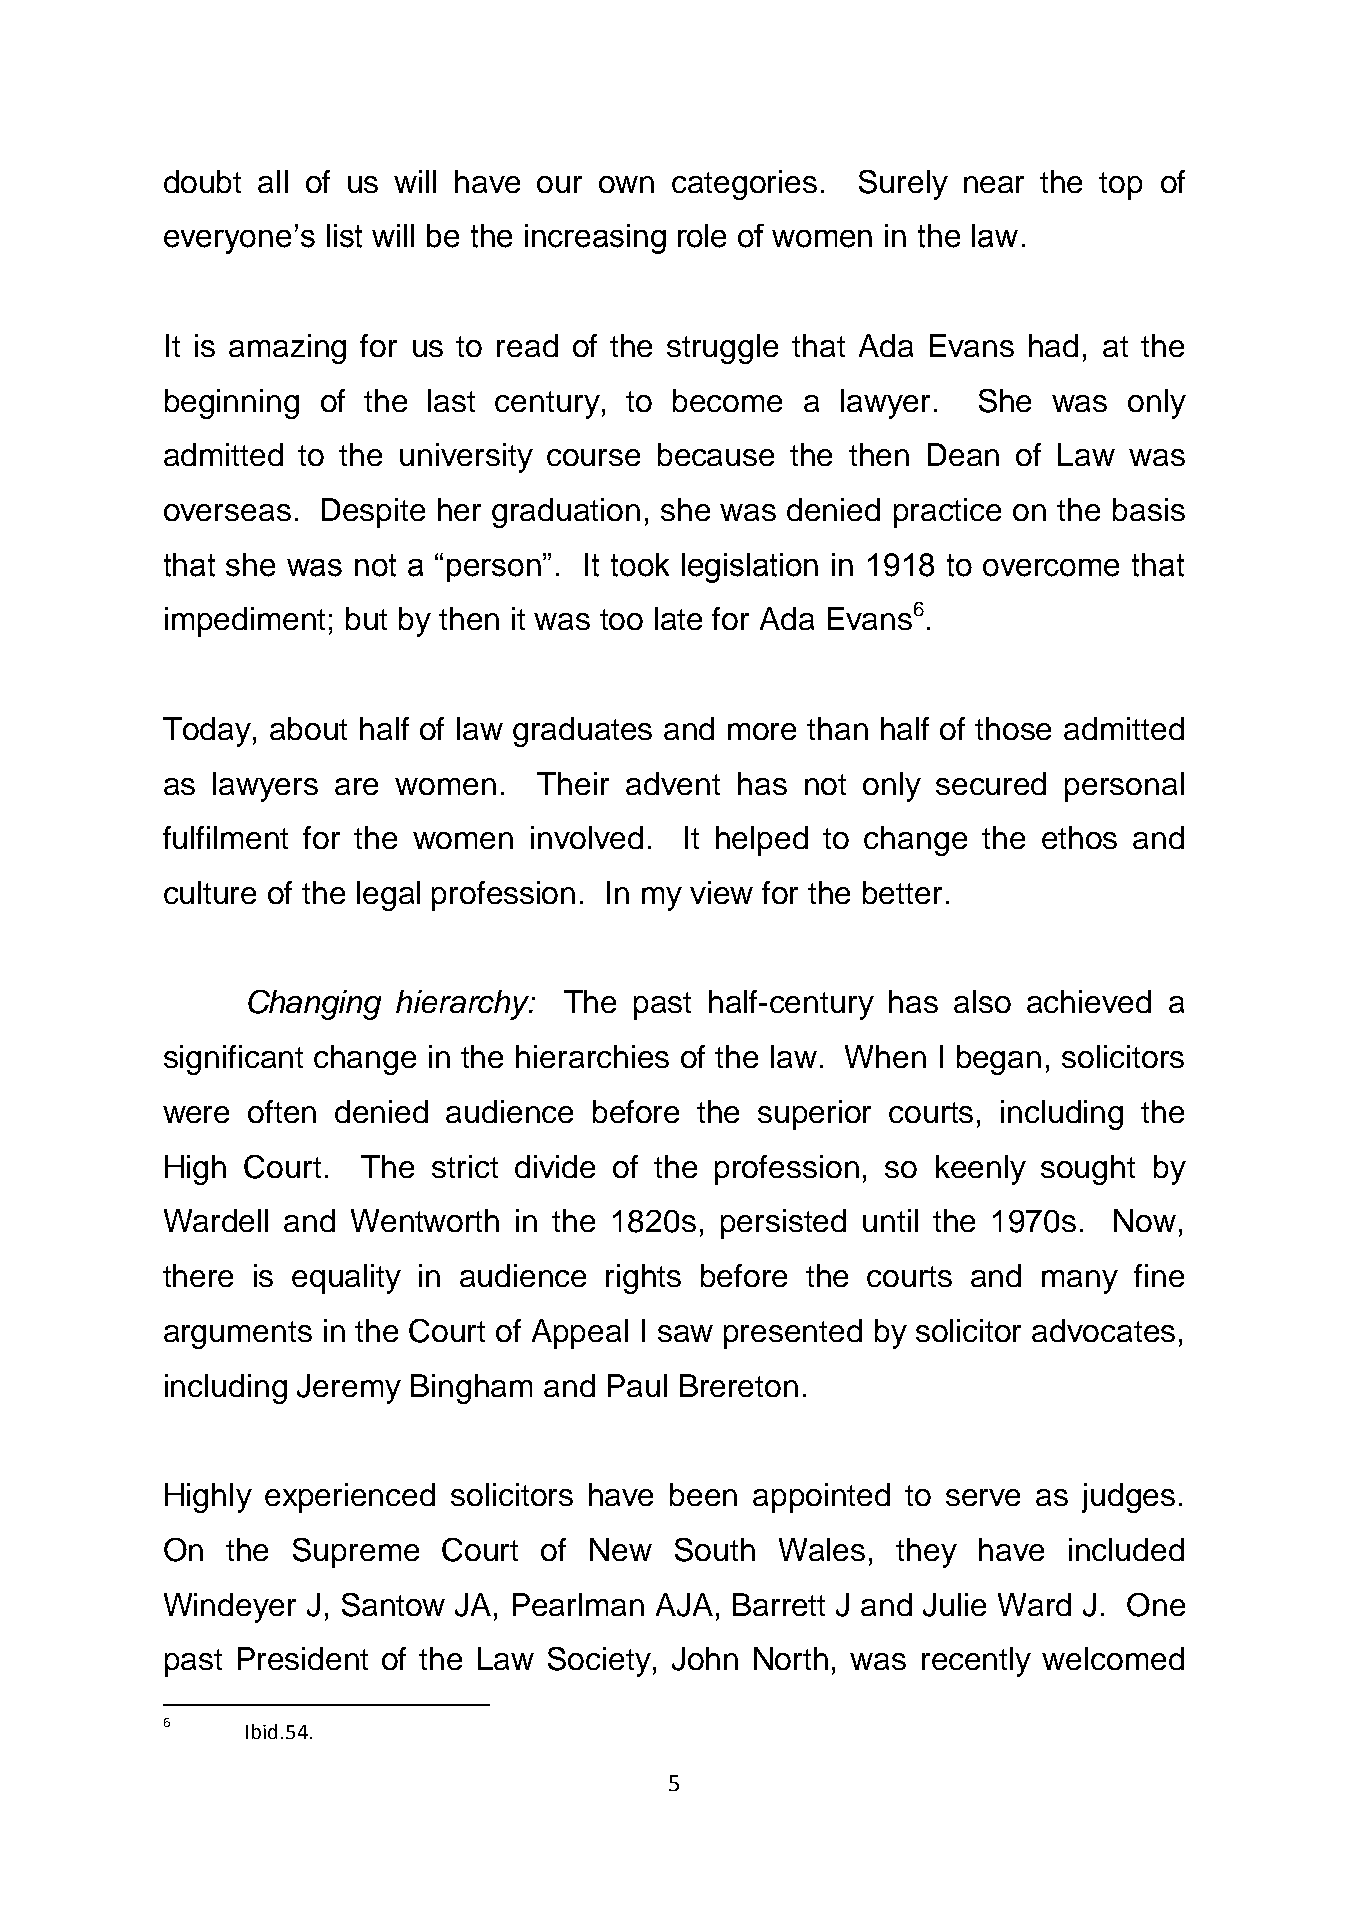  I want to click on many, so click(1080, 1282).
